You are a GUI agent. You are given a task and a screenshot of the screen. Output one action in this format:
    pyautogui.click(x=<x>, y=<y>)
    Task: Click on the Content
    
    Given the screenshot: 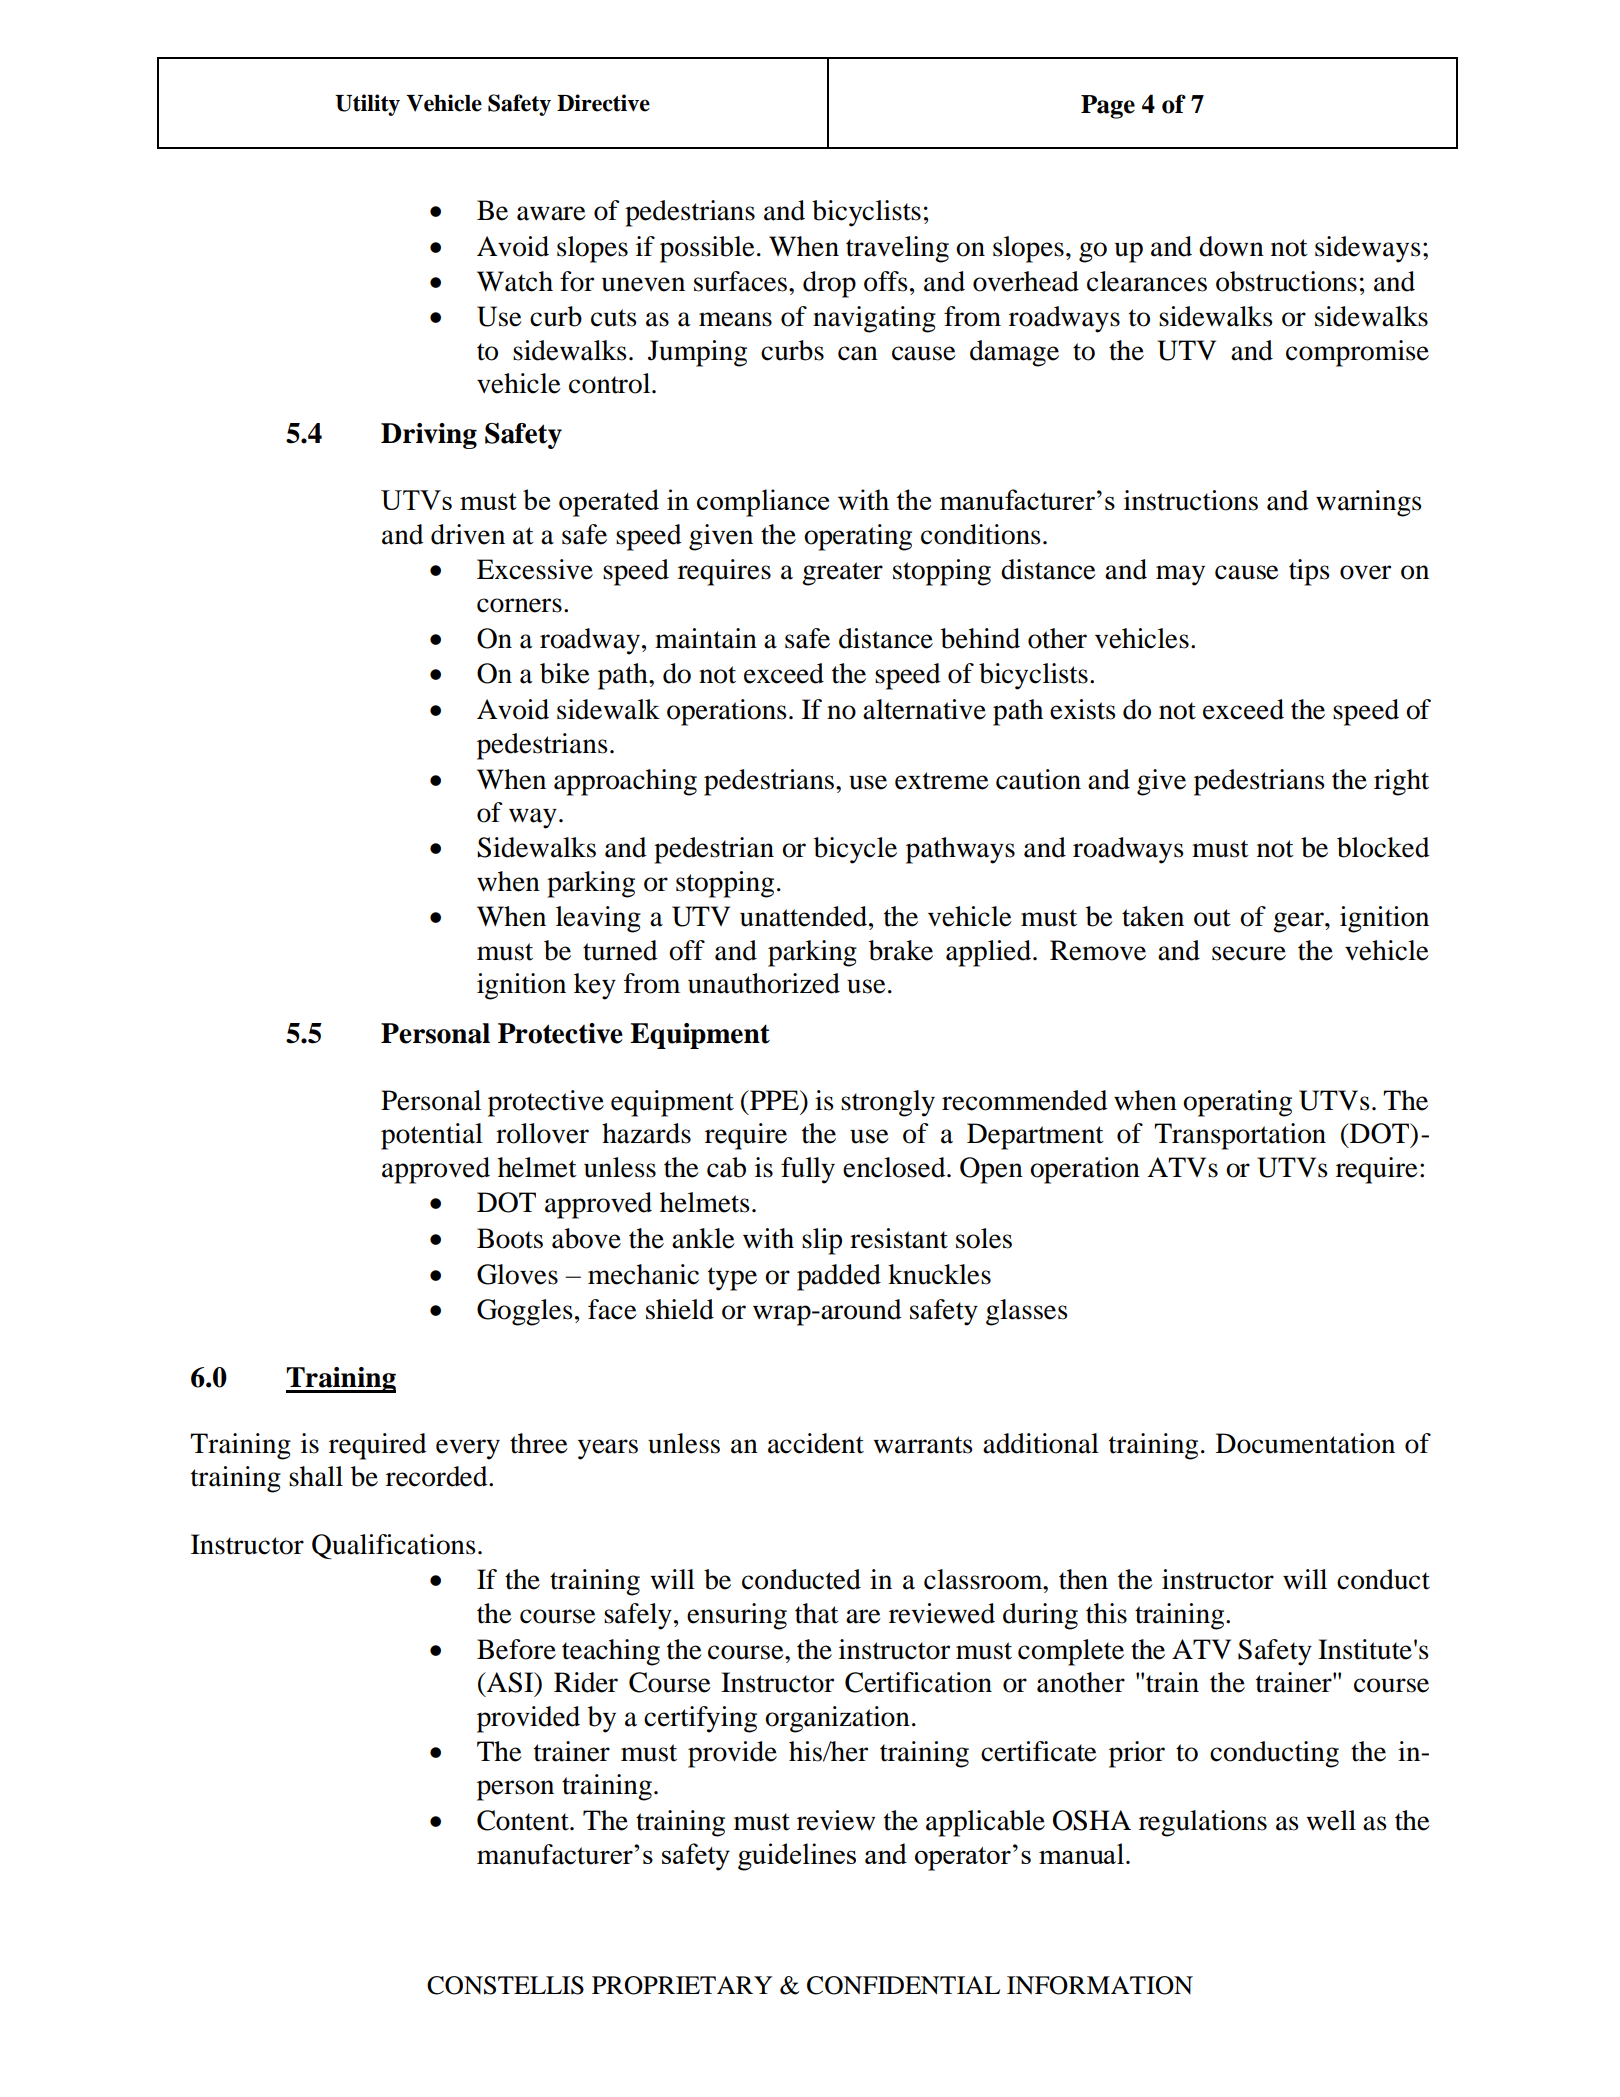 What is the action you would take?
    pyautogui.click(x=524, y=1820)
